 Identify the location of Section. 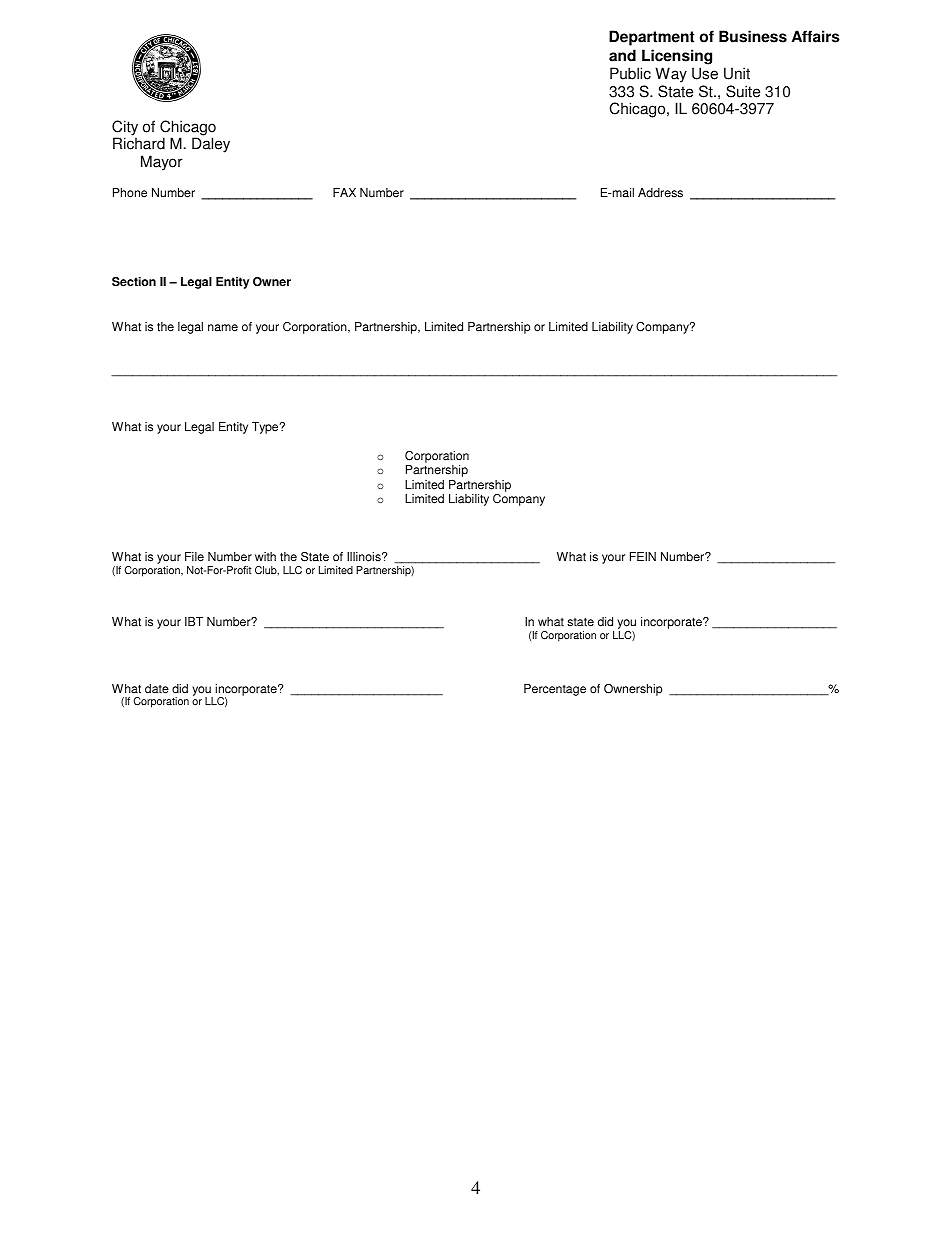
(134, 282).
